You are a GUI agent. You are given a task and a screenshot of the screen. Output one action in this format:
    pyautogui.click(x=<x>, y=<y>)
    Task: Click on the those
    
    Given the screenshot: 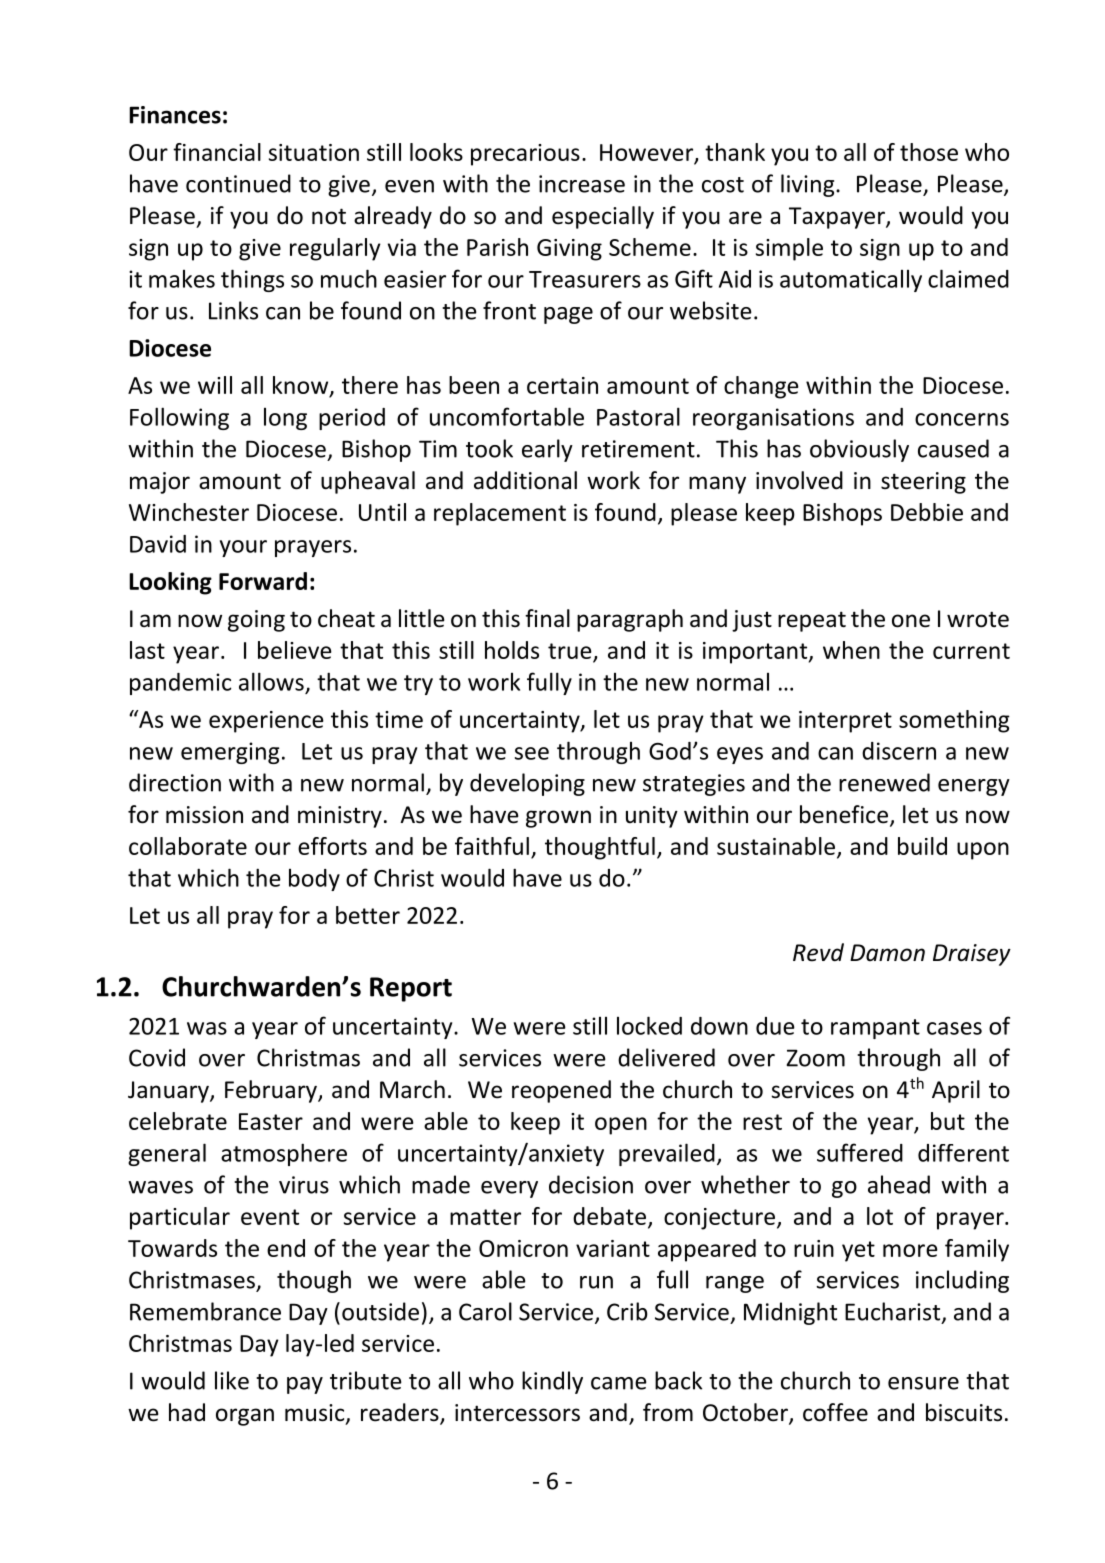 What is the action you would take?
    pyautogui.click(x=929, y=152)
